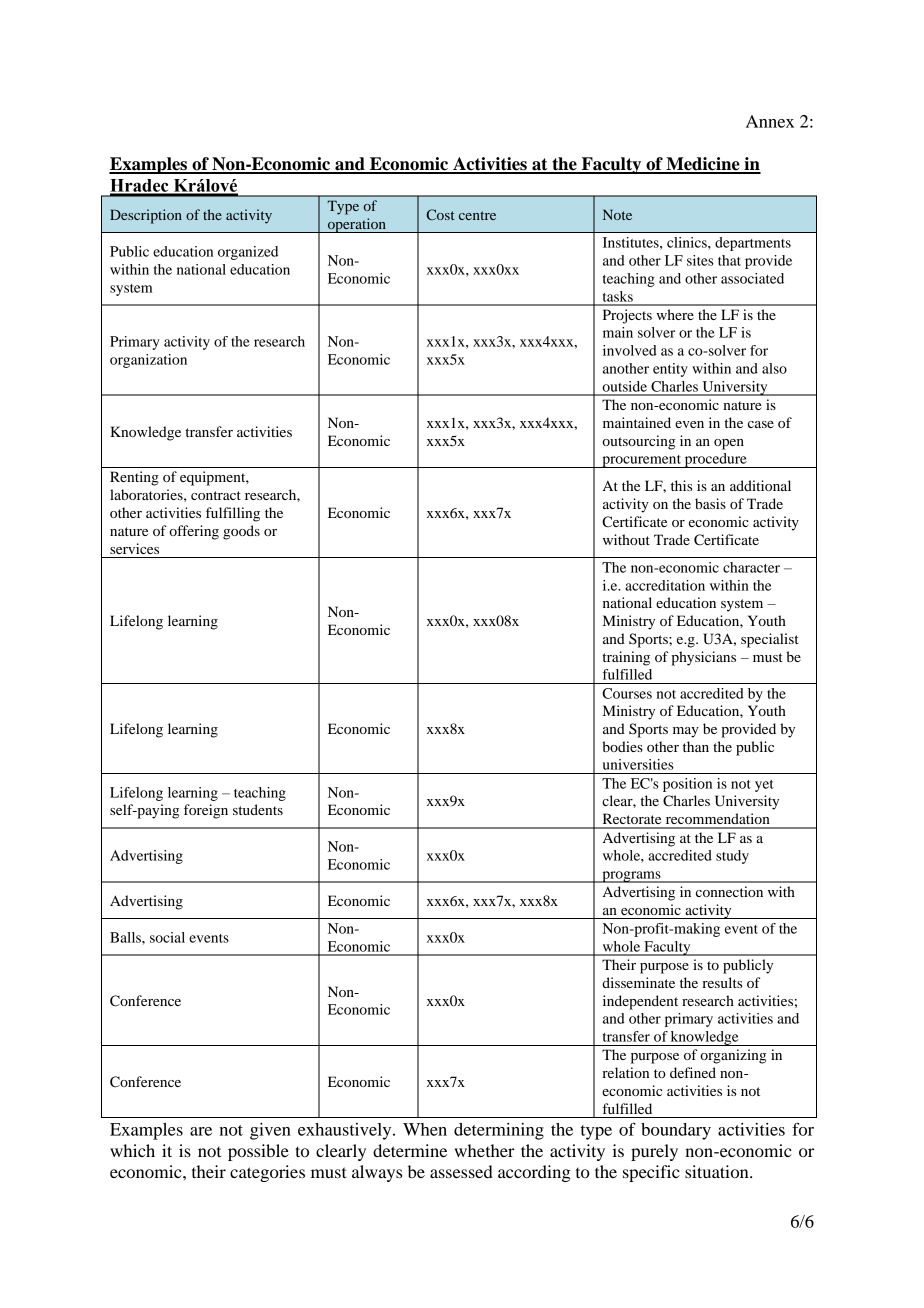  I want to click on contract, so click(216, 495).
